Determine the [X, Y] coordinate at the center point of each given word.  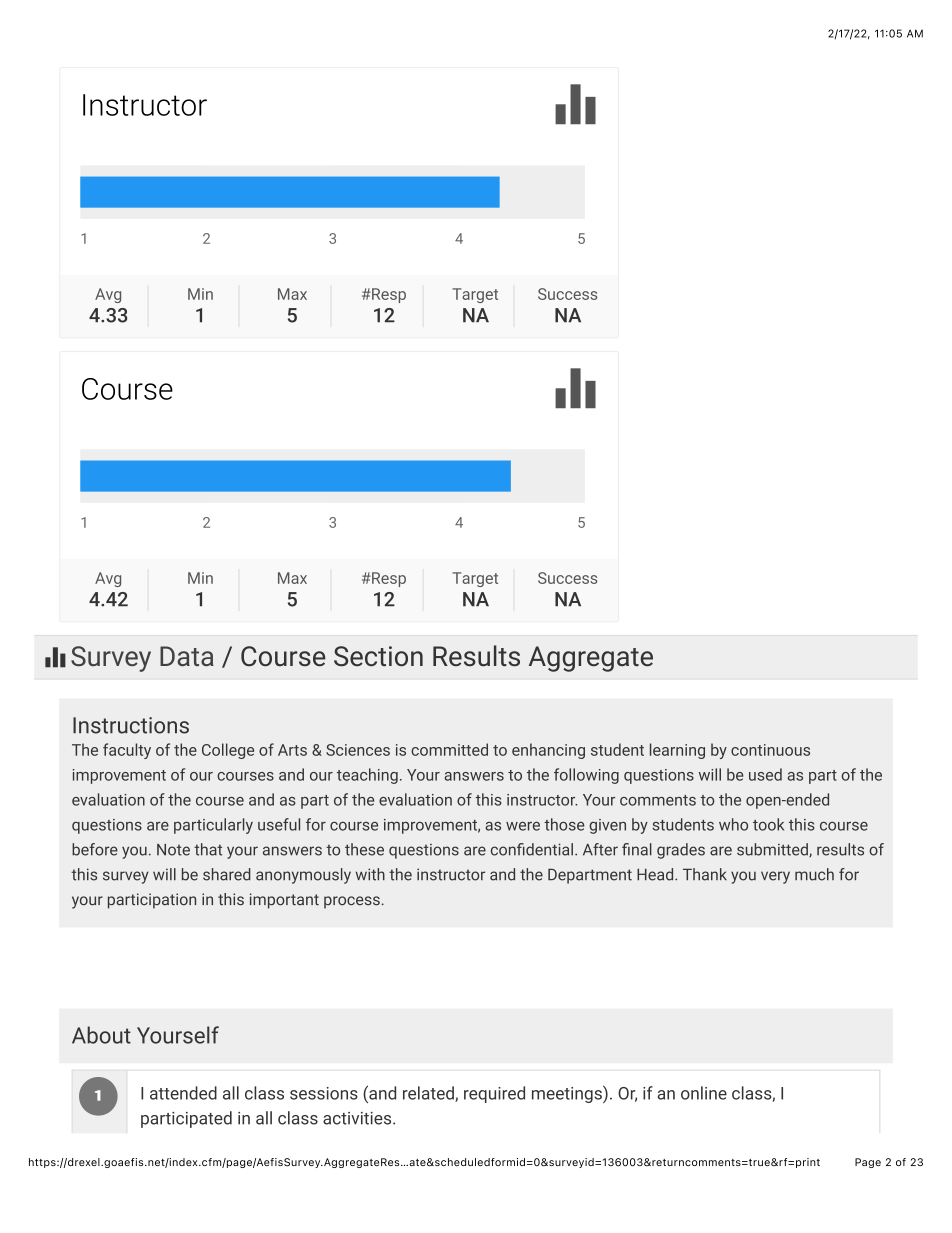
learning [677, 751]
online [704, 1093]
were [523, 826]
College [228, 751]
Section [378, 656]
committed [449, 749]
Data [187, 656]
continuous [770, 750]
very [775, 877]
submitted [773, 850]
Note [173, 850]
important [284, 901]
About [101, 1035]
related [429, 1094]
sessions [324, 1093]
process [352, 902]
